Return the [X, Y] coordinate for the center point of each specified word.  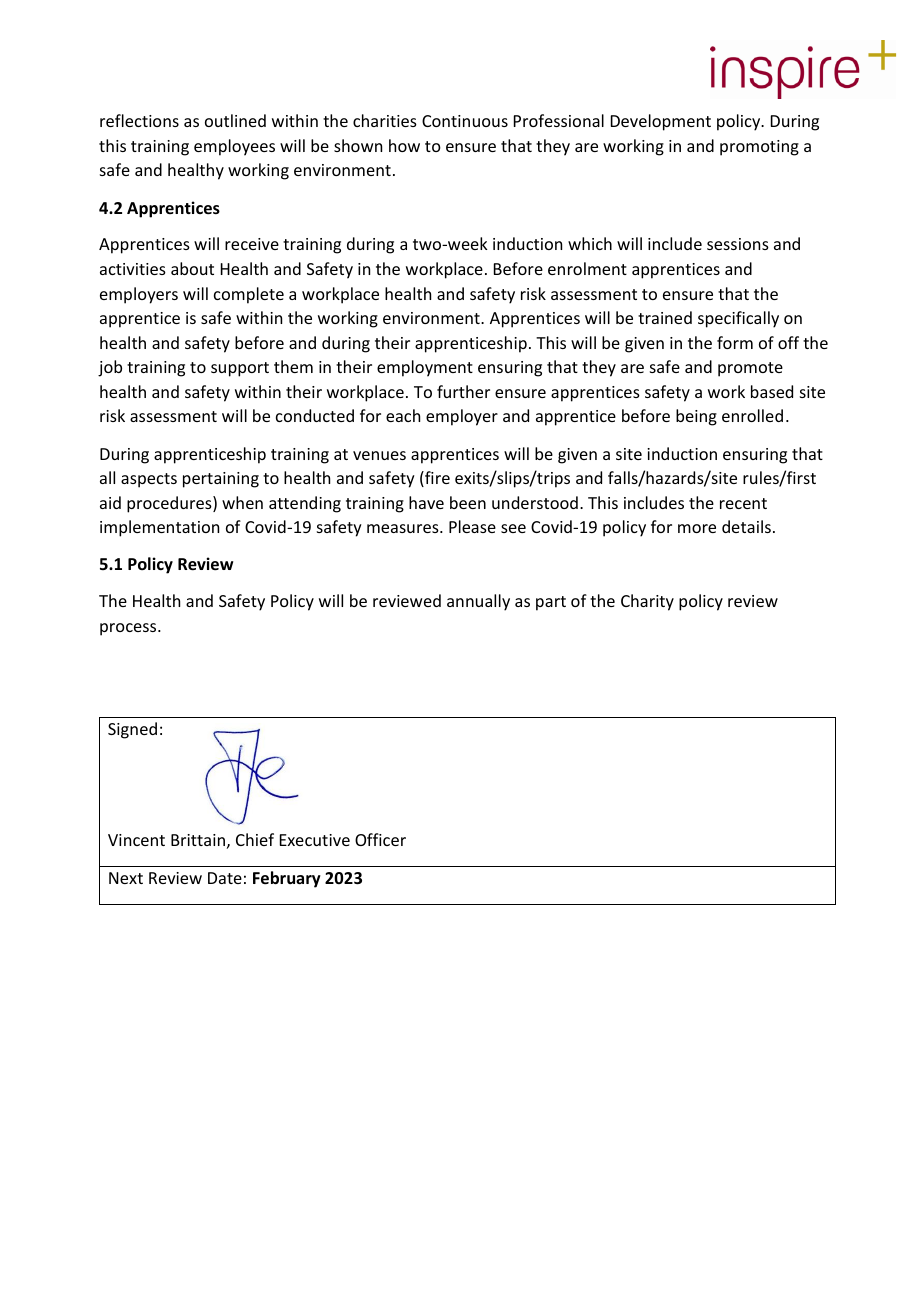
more [697, 528]
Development [661, 122]
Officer [380, 839]
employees [234, 147]
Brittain [198, 840]
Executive [315, 840]
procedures [170, 504]
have [426, 502]
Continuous [465, 121]
